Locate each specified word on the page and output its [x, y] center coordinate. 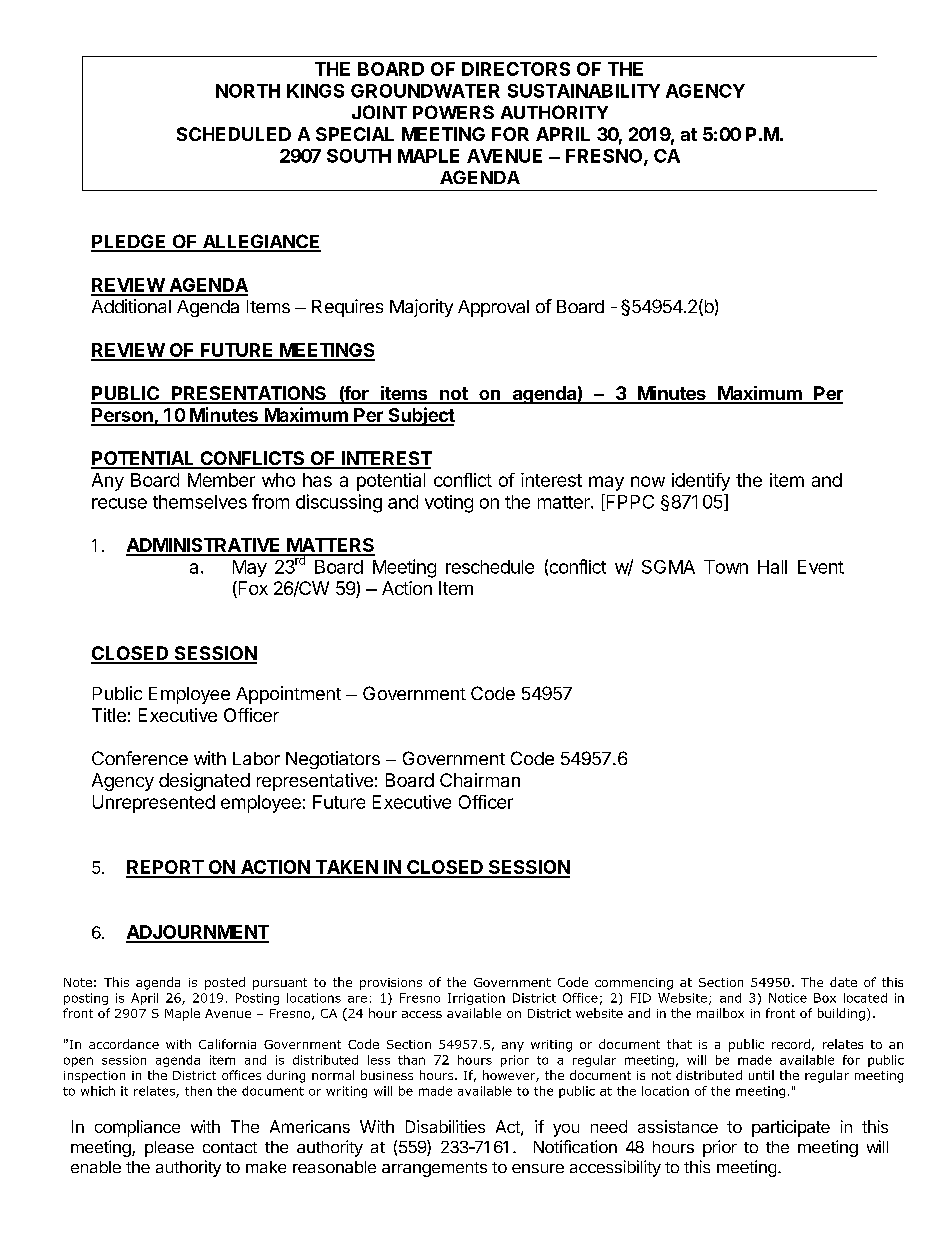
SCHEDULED [234, 134]
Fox [252, 589]
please [169, 1149]
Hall [772, 567]
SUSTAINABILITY [584, 91]
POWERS [453, 112]
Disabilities [445, 1126]
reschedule [490, 567]
